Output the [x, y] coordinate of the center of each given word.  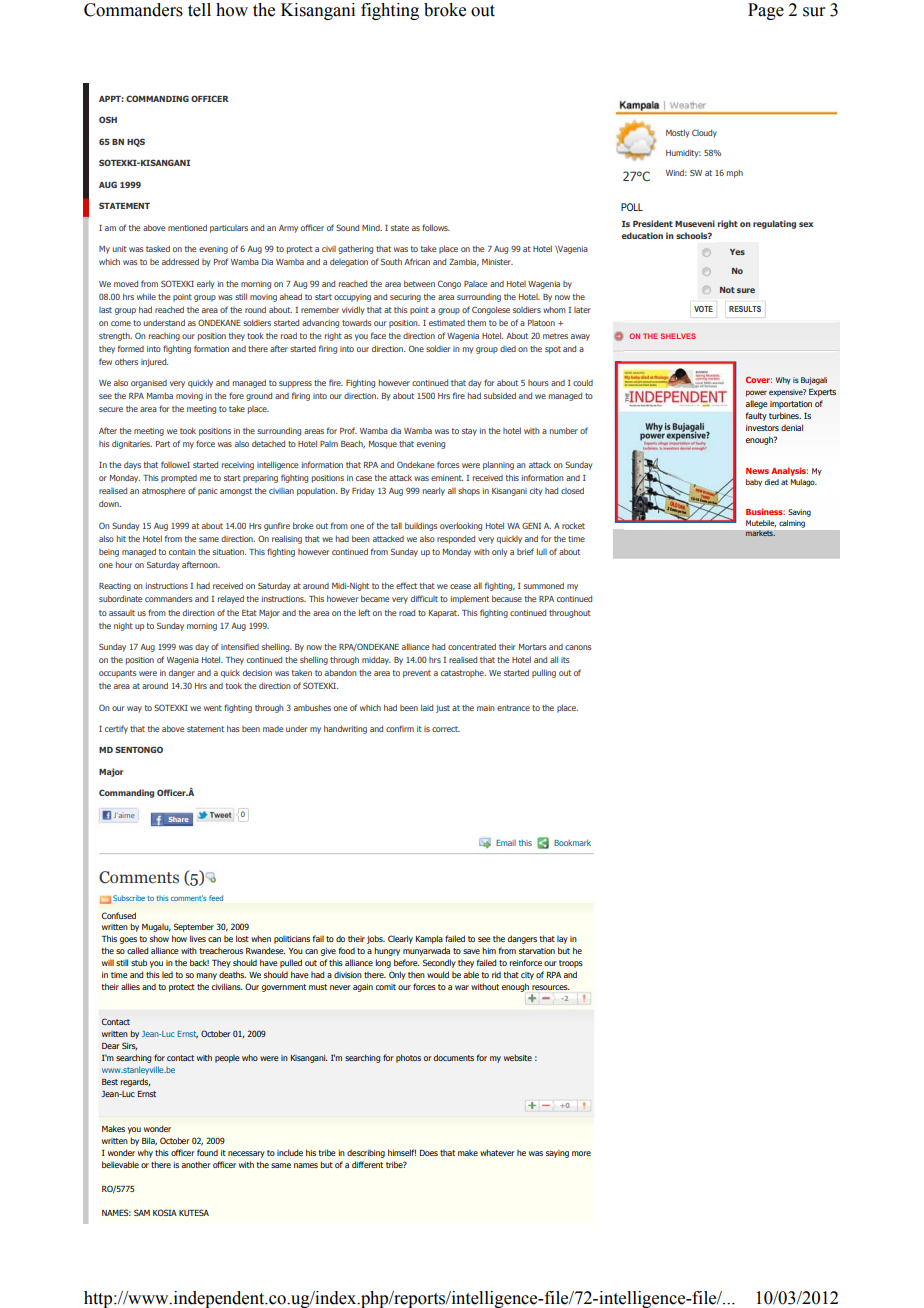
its [565, 660]
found [207, 1152]
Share [178, 819]
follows [436, 227]
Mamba [160, 395]
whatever [497, 1152]
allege [757, 404]
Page [766, 11]
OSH [108, 119]
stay [469, 432]
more [581, 1153]
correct [446, 729]
